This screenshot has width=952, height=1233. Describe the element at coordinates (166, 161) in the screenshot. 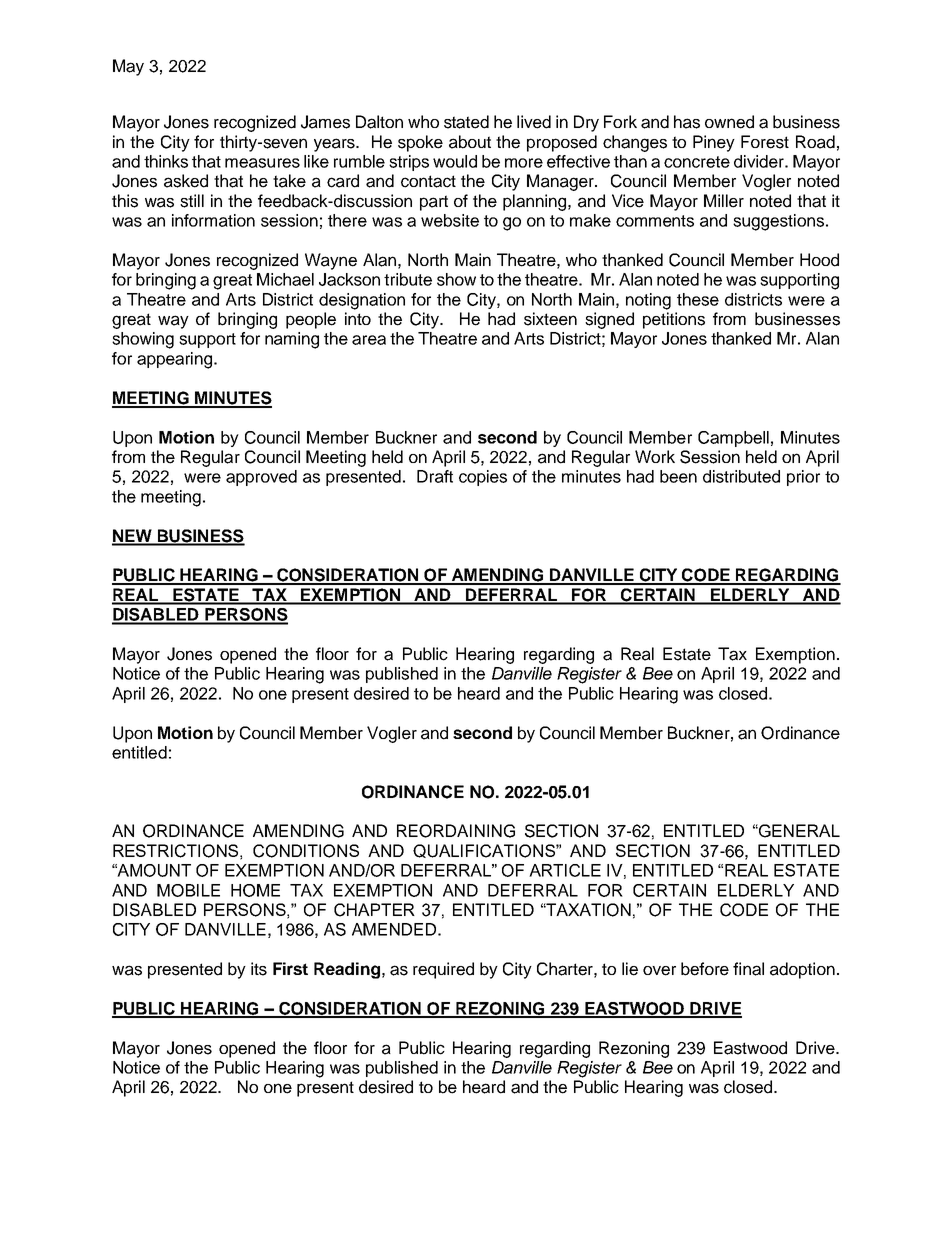

I see `thinks` at that location.
